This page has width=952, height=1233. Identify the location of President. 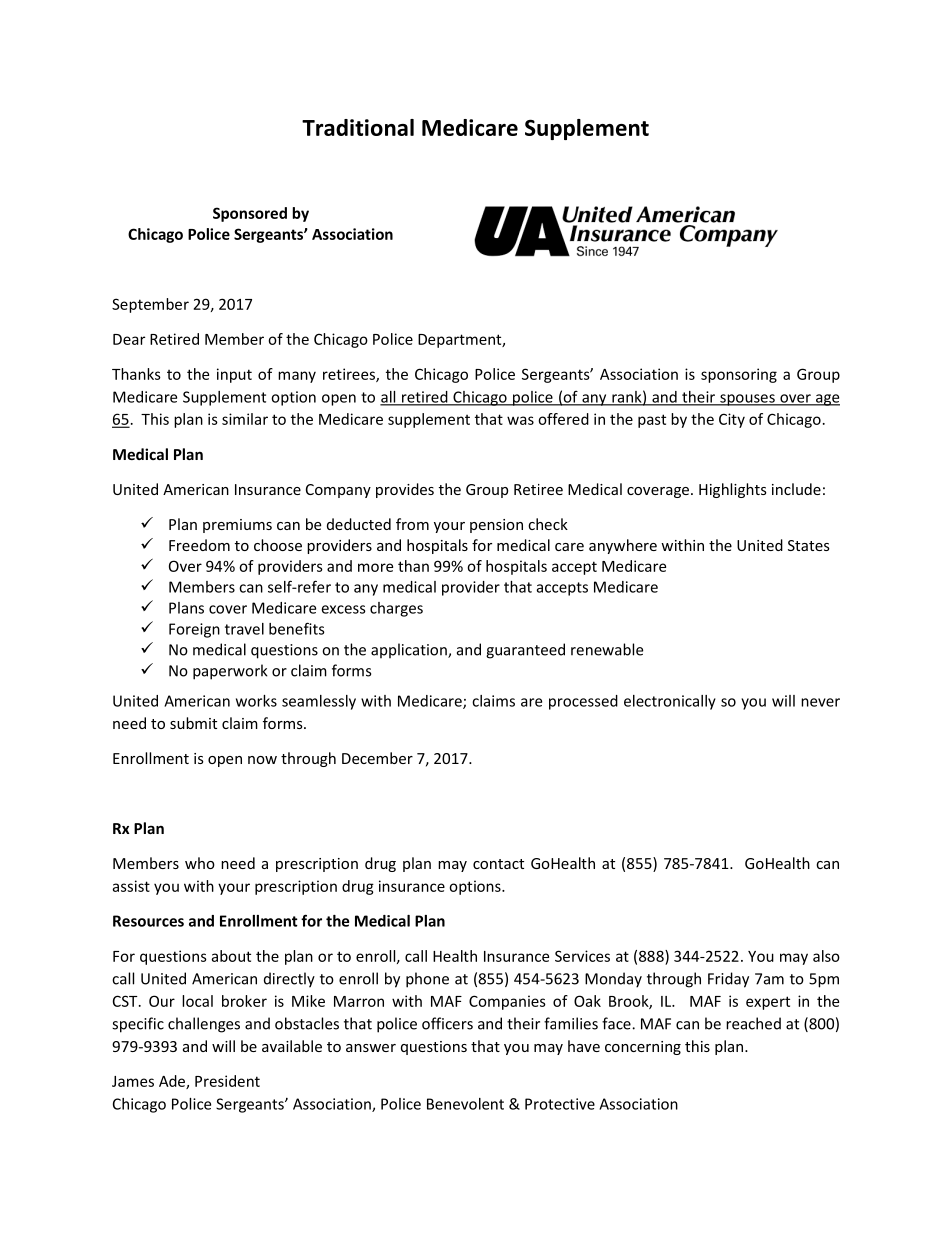
(227, 1081).
